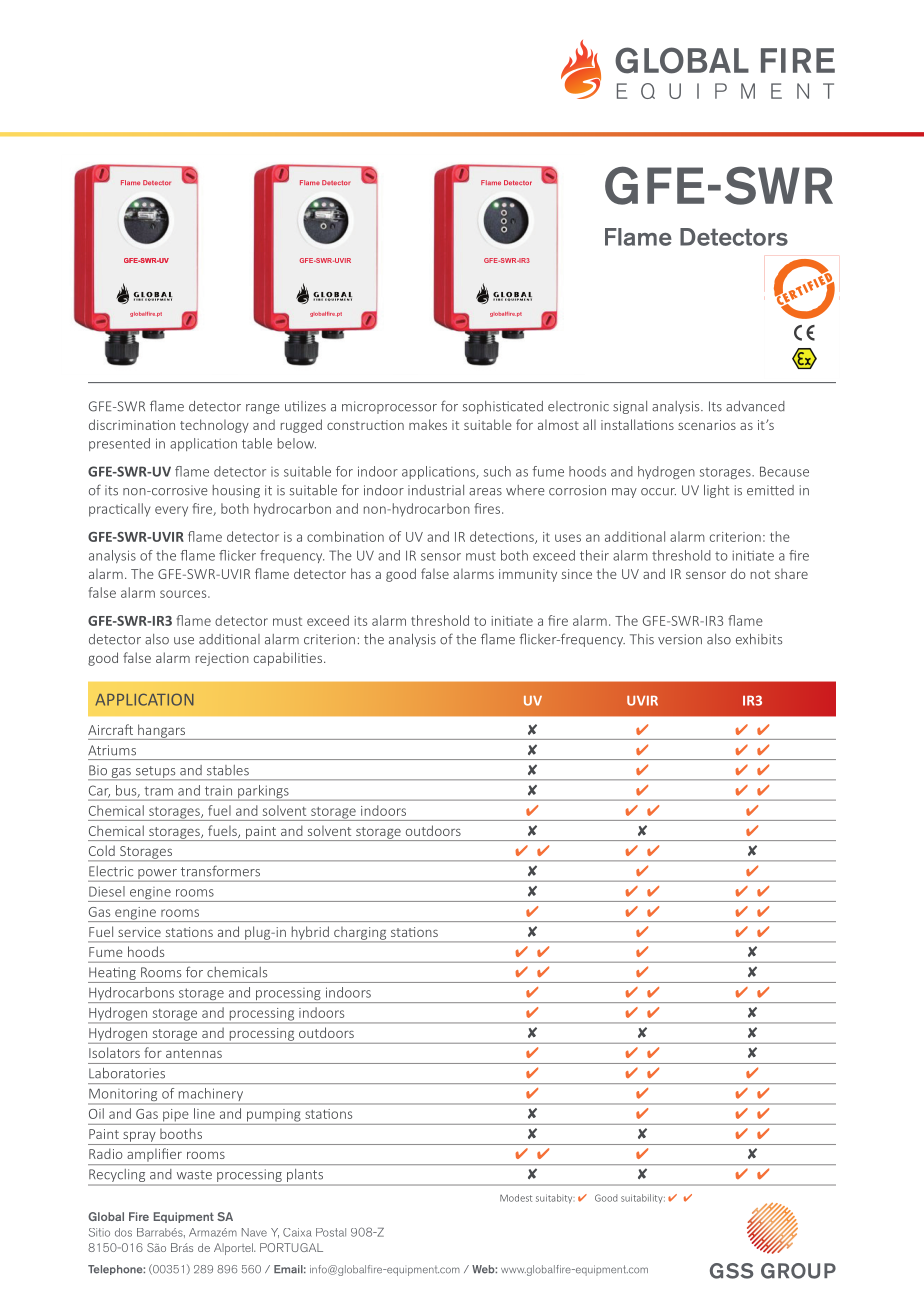  Describe the element at coordinates (254, 1232) in the screenshot. I see `Nave` at that location.
